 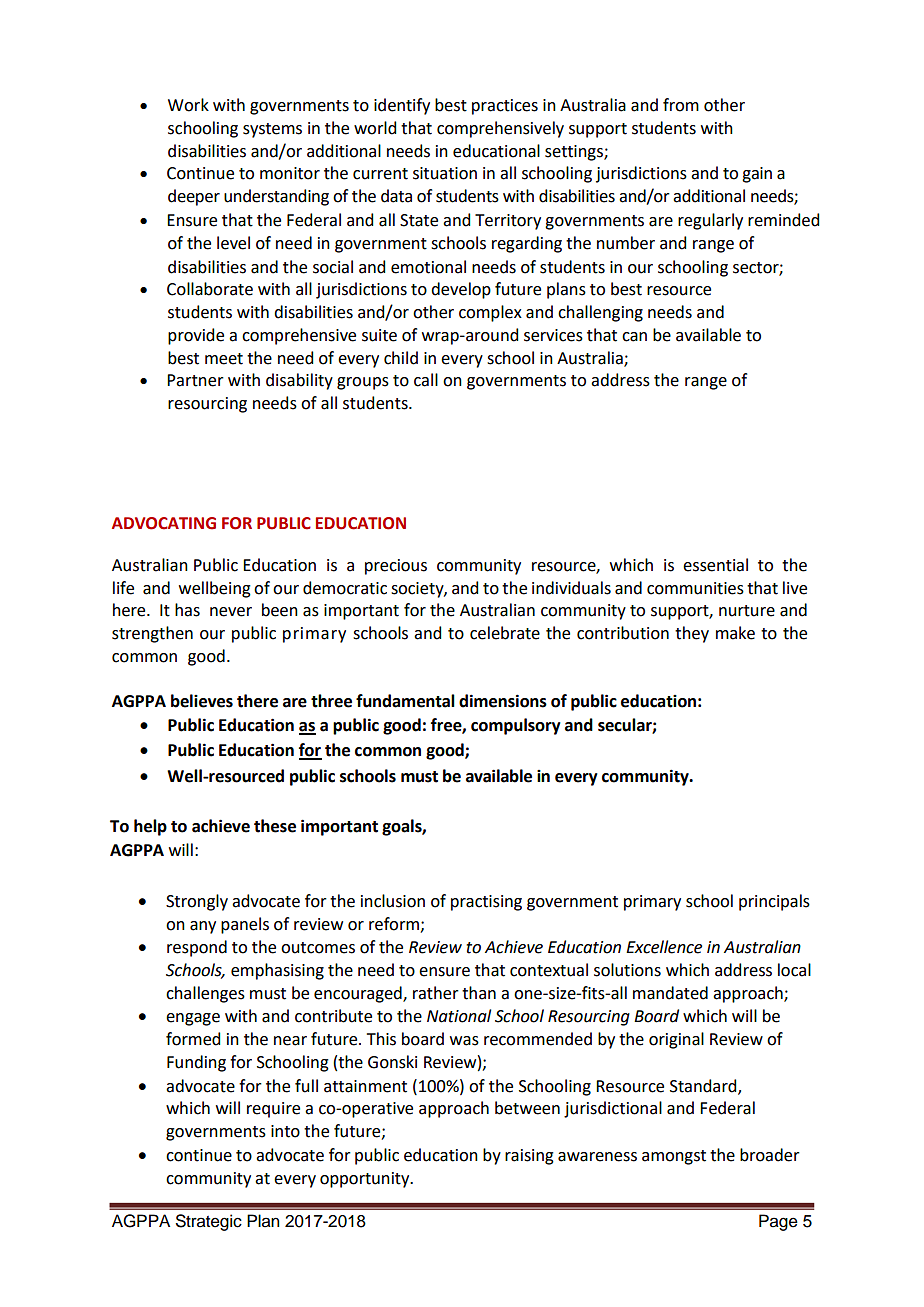 What do you see at coordinates (715, 565) in the screenshot?
I see `essential` at bounding box center [715, 565].
